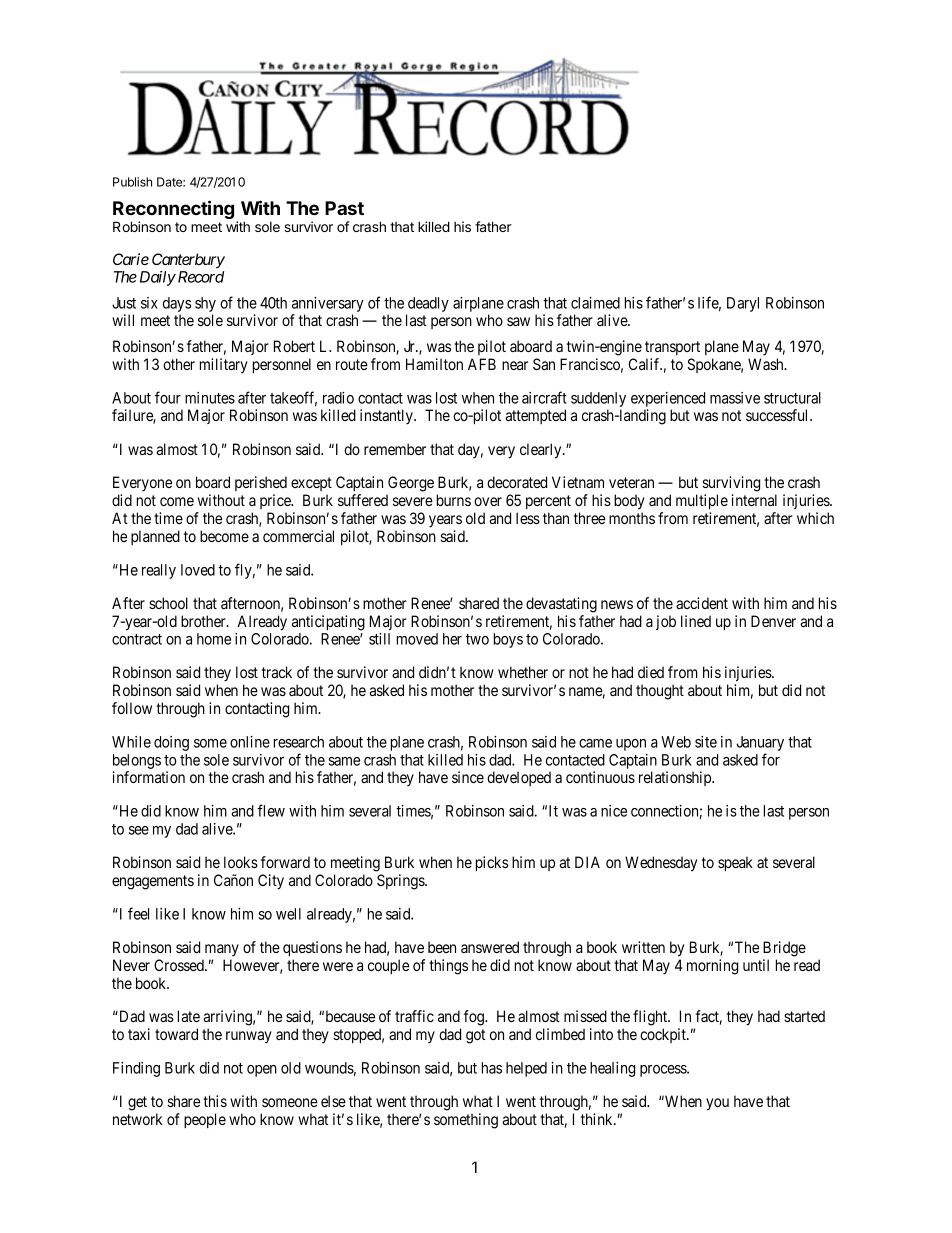 This screenshot has height=1233, width=952. Describe the element at coordinates (214, 639) in the screenshot. I see `home` at that location.
